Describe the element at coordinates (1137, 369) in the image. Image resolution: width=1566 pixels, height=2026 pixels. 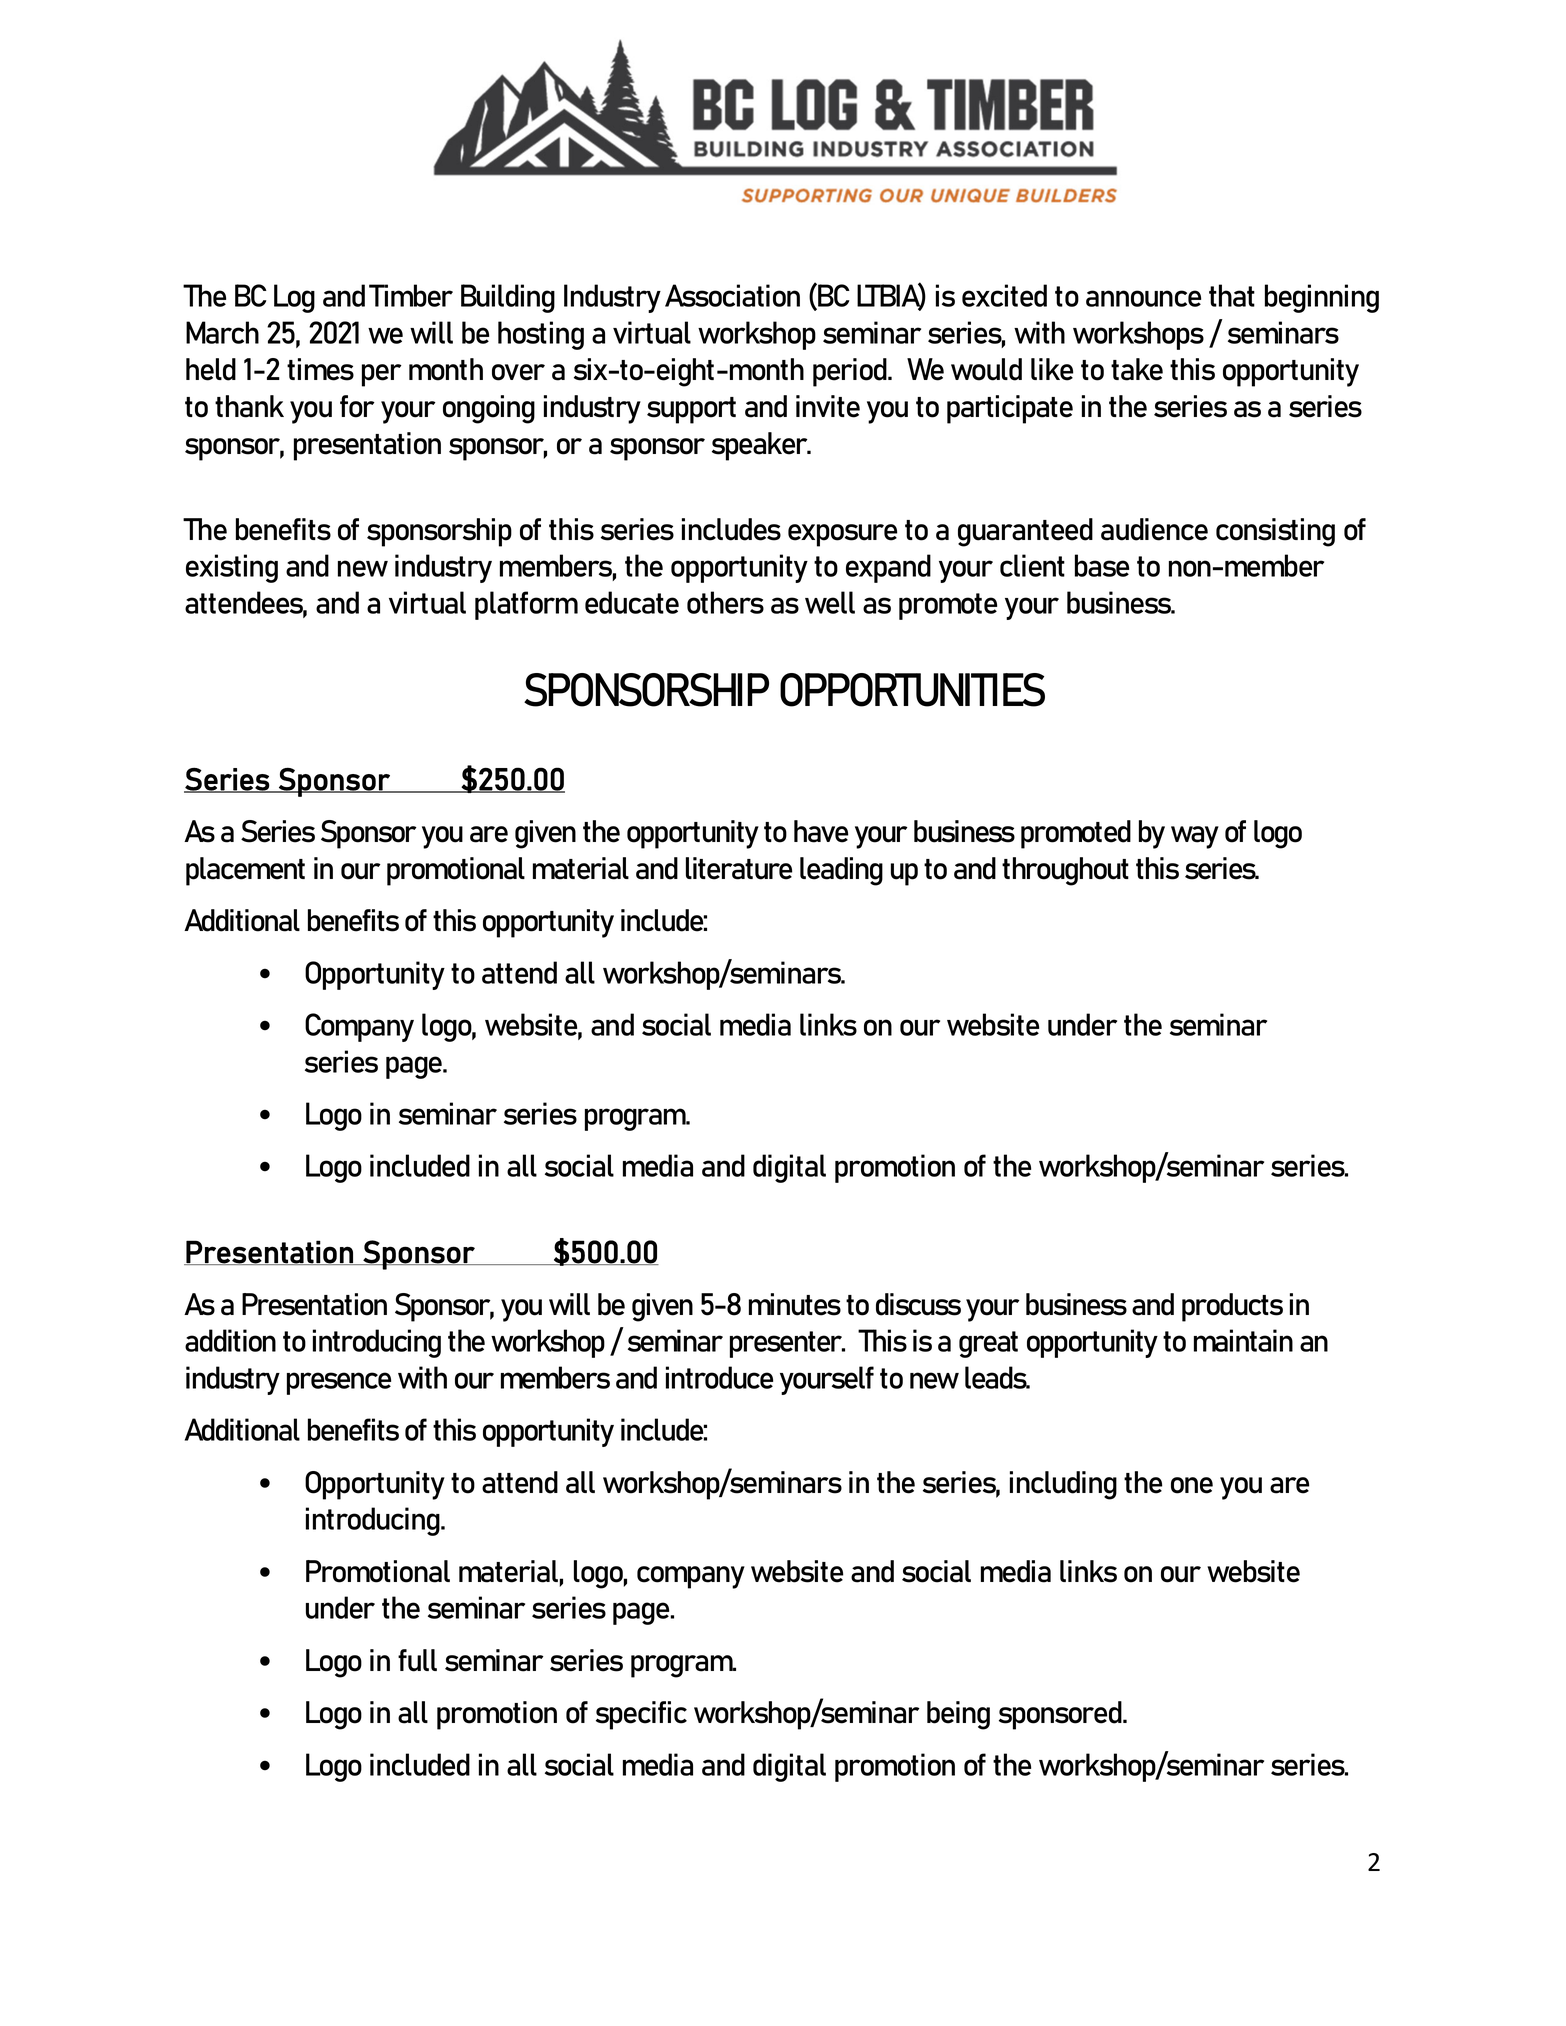
I see `take` at that location.
